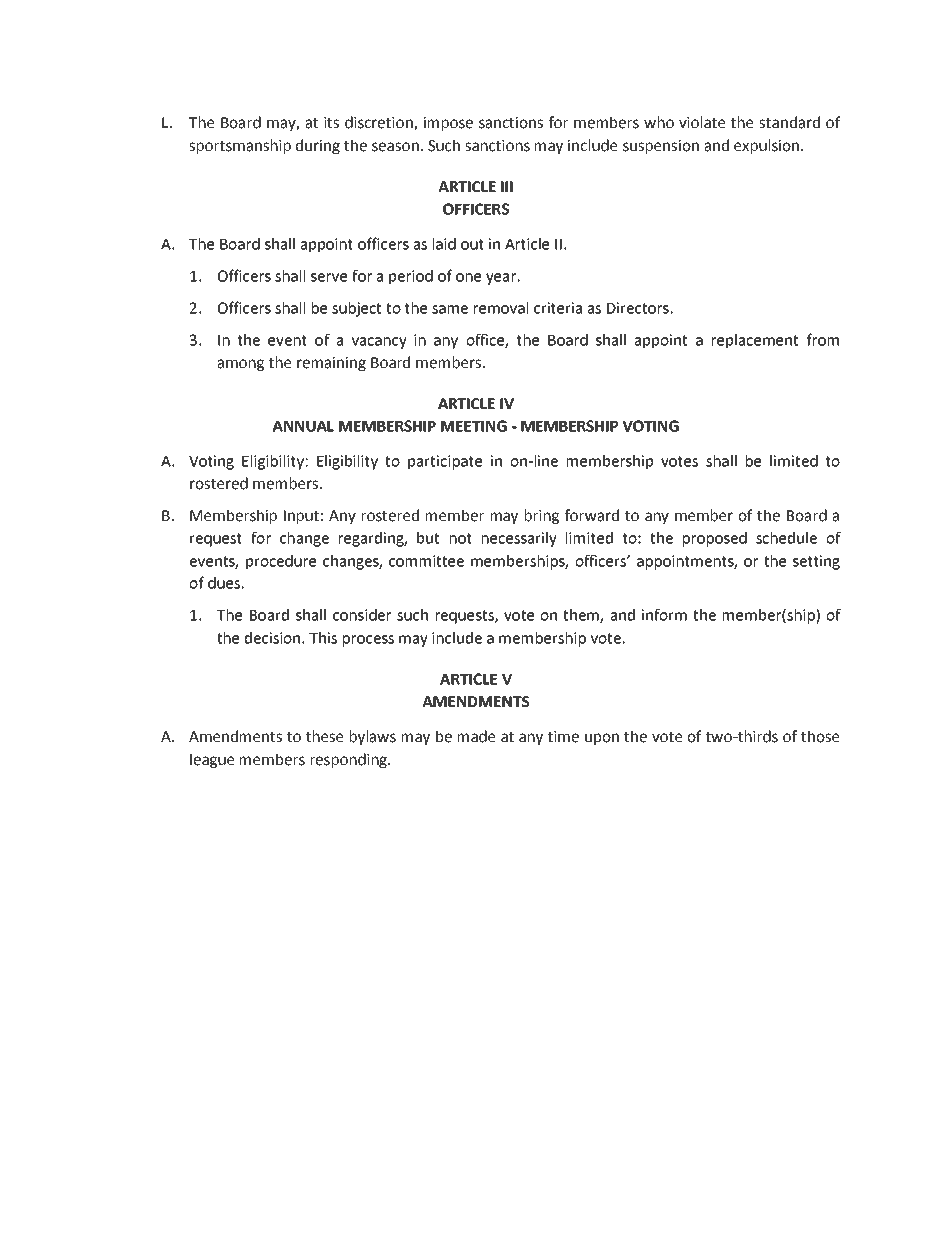  What do you see at coordinates (241, 365) in the document?
I see `among` at bounding box center [241, 365].
